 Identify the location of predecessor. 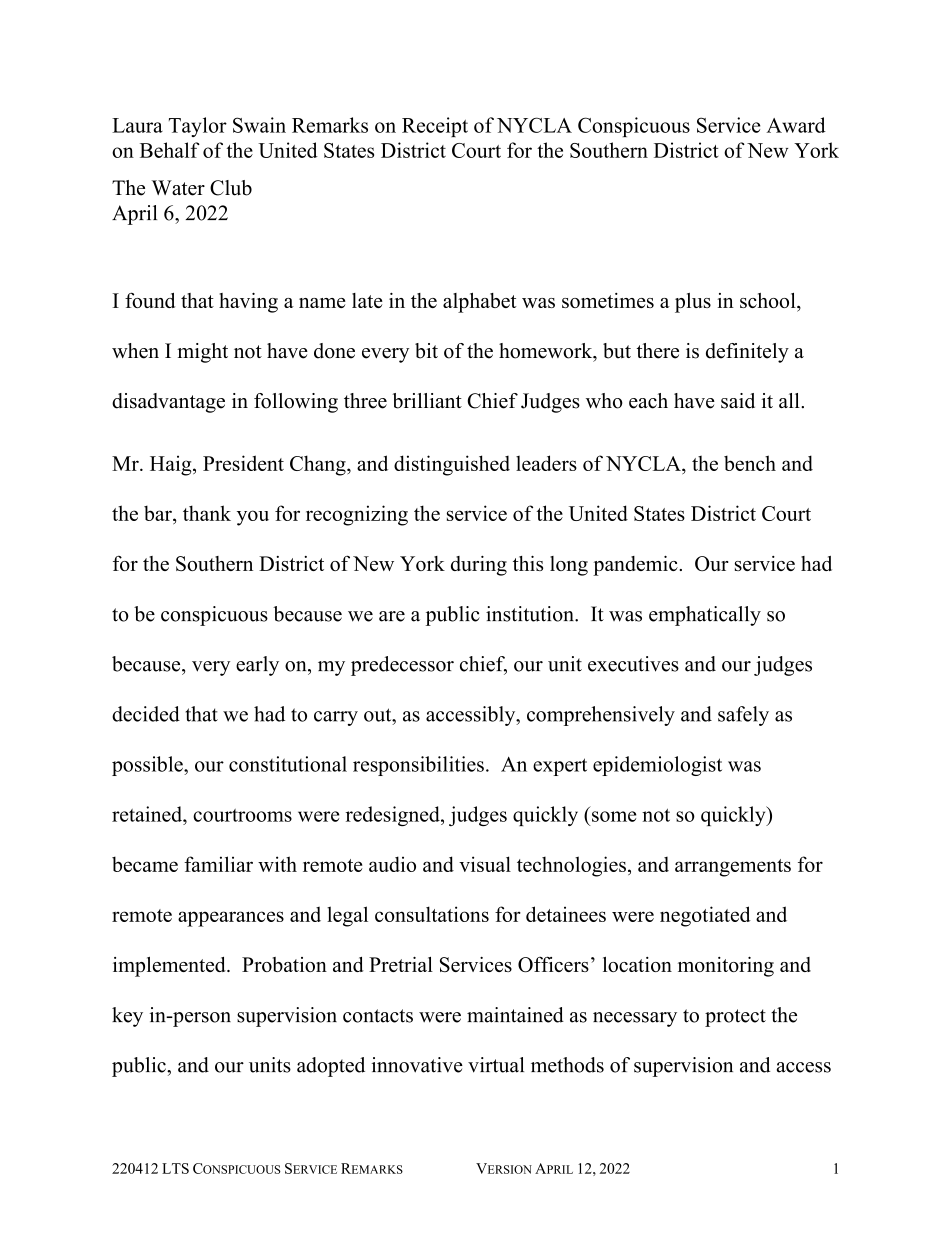
(402, 666).
